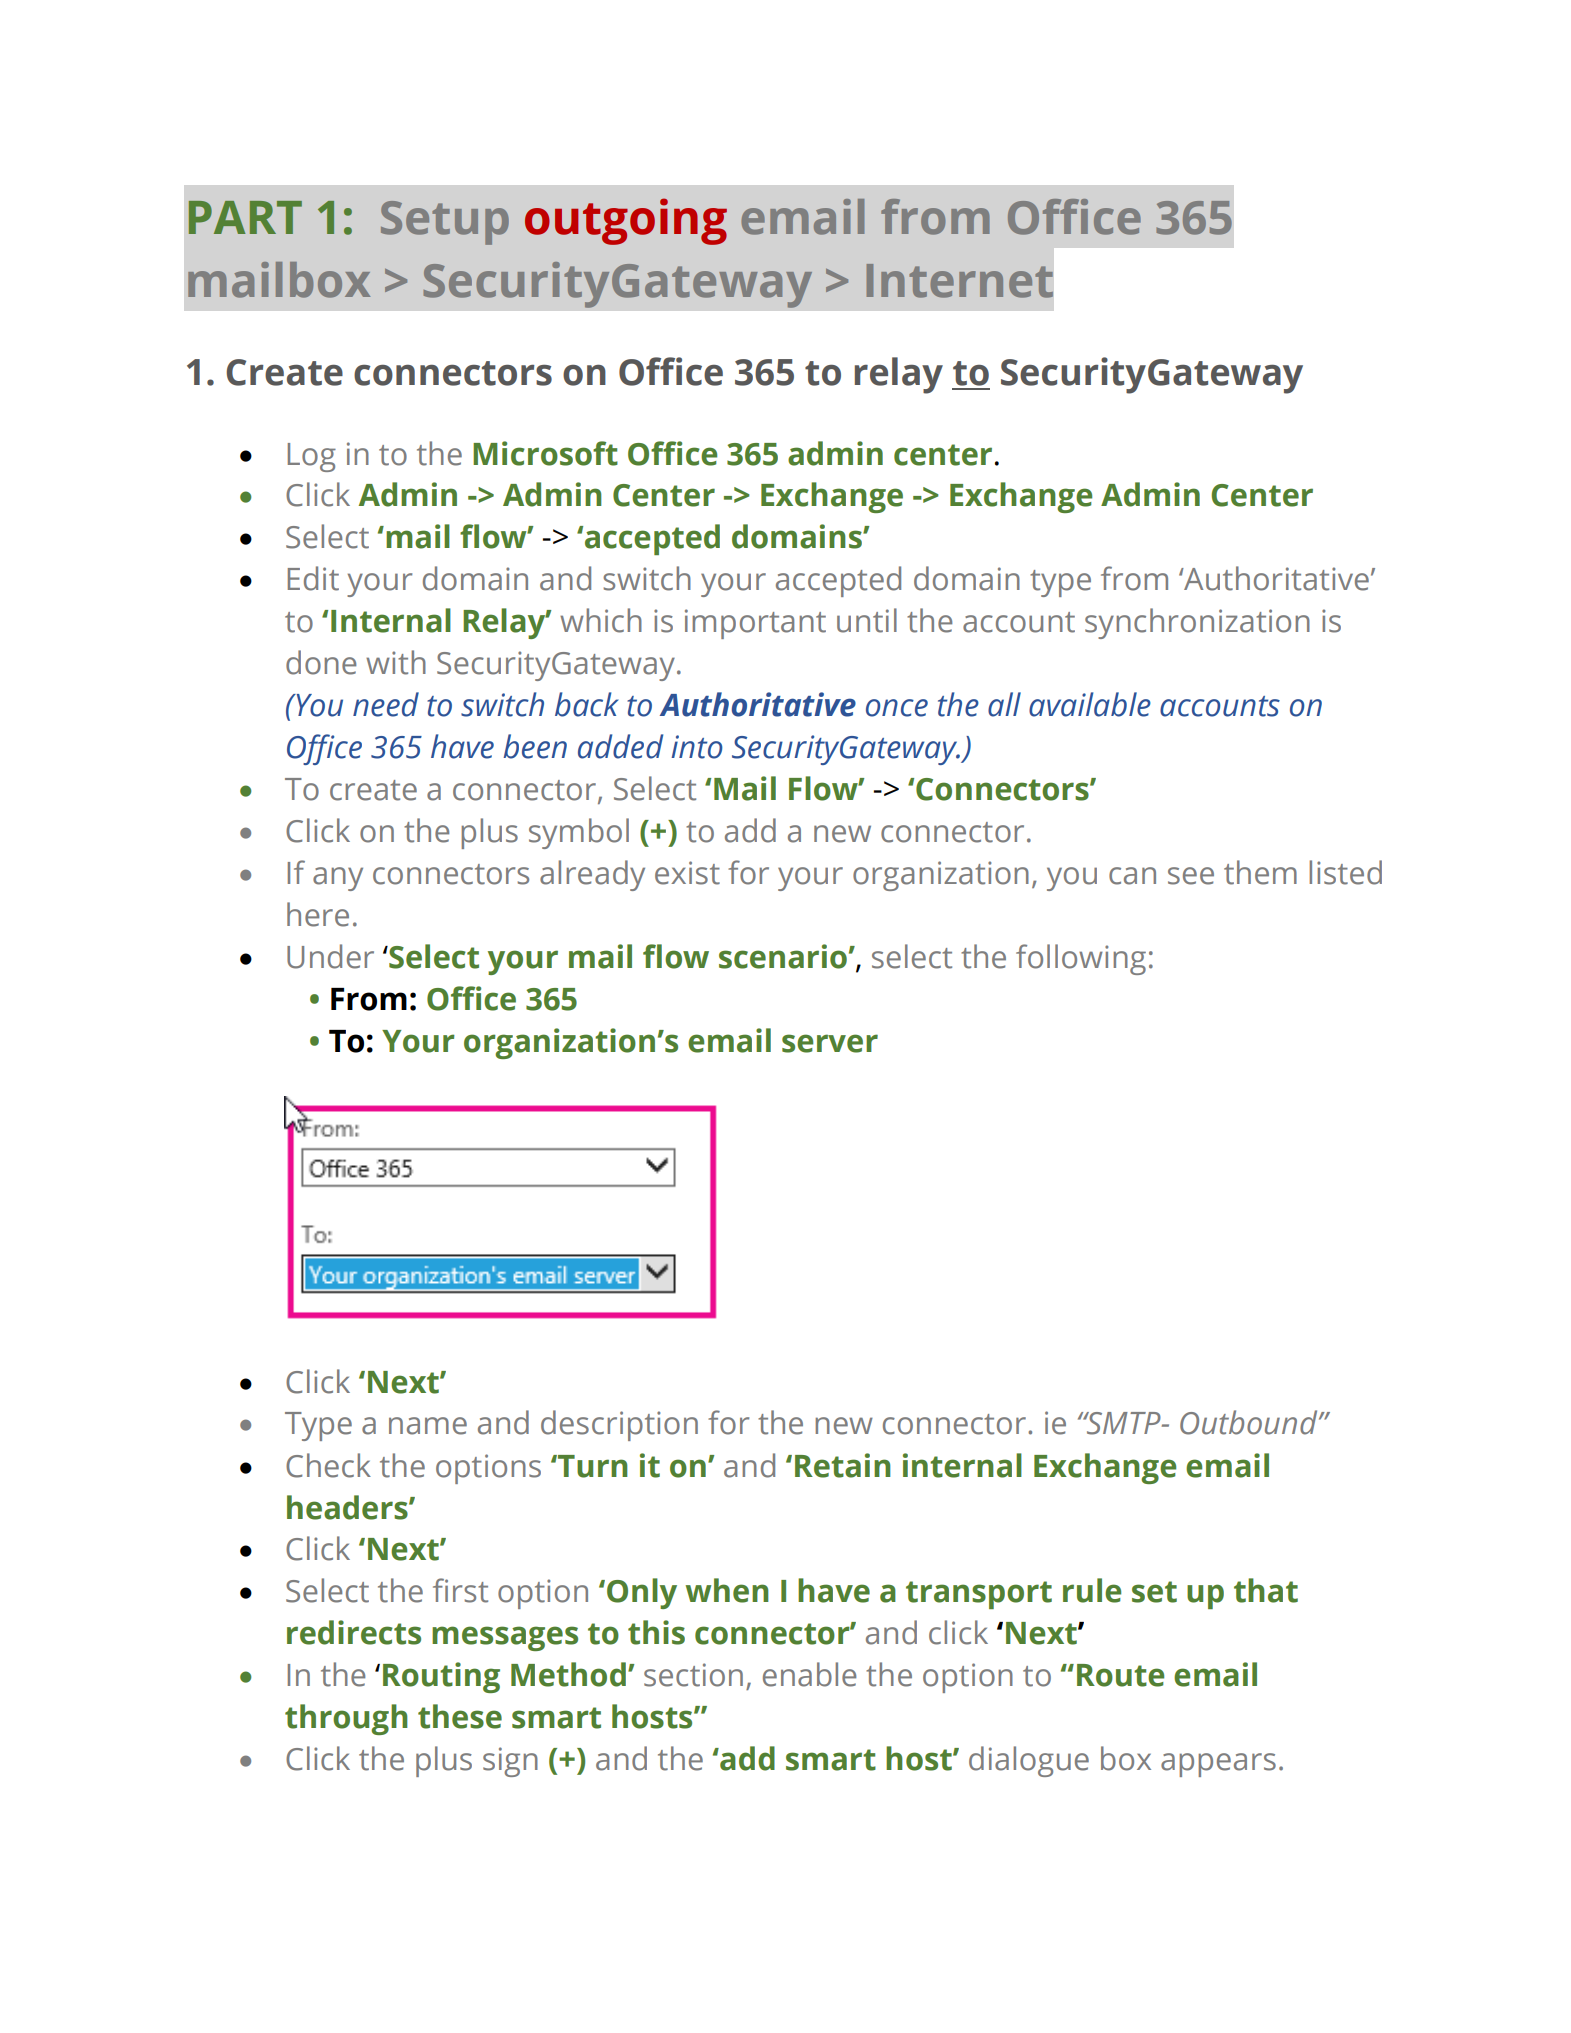 The image size is (1571, 2033). Describe the element at coordinates (1266, 1590) in the document. I see `that` at that location.
